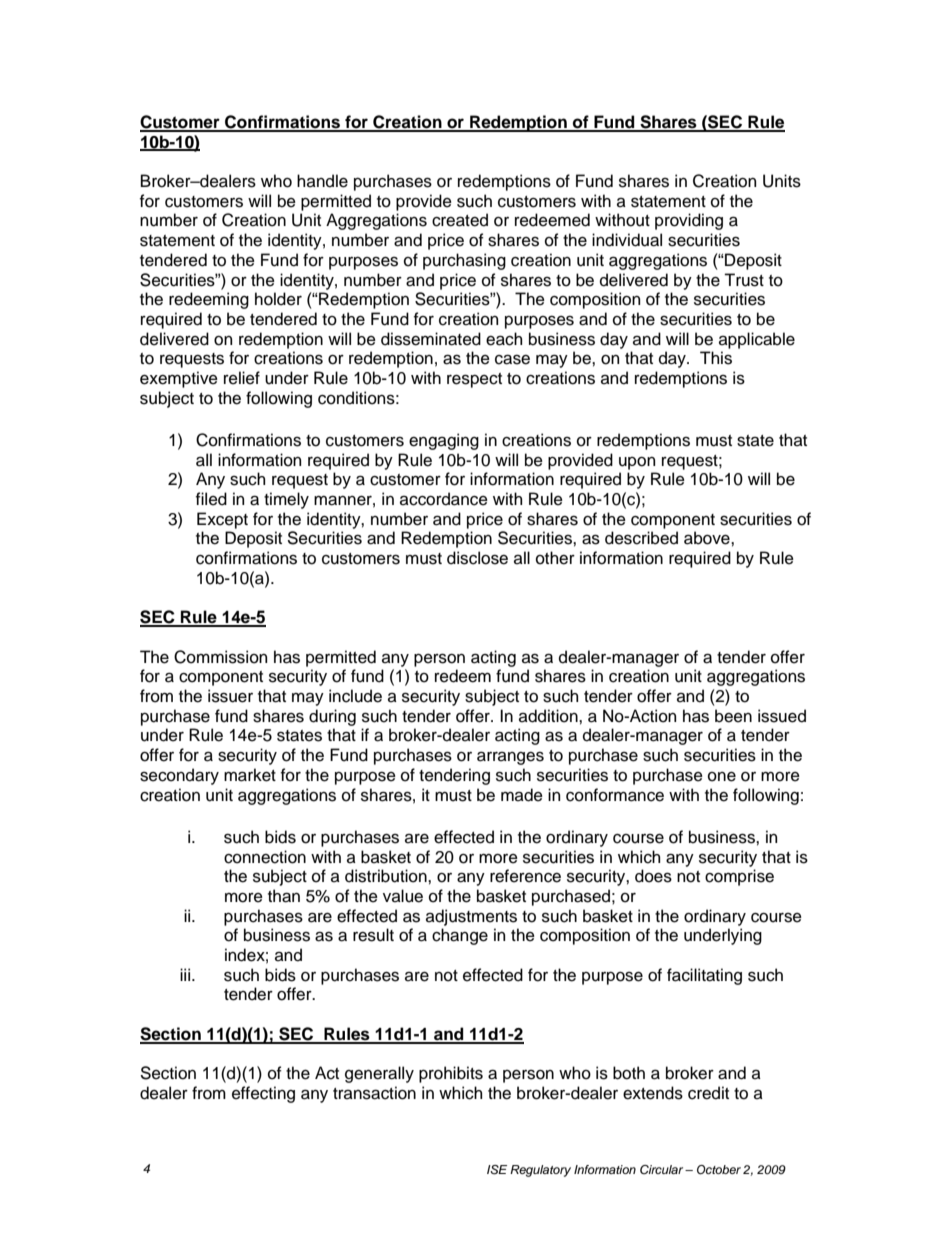 This screenshot has width=952, height=1233. Describe the element at coordinates (739, 877) in the screenshot. I see `comprise` at that location.
